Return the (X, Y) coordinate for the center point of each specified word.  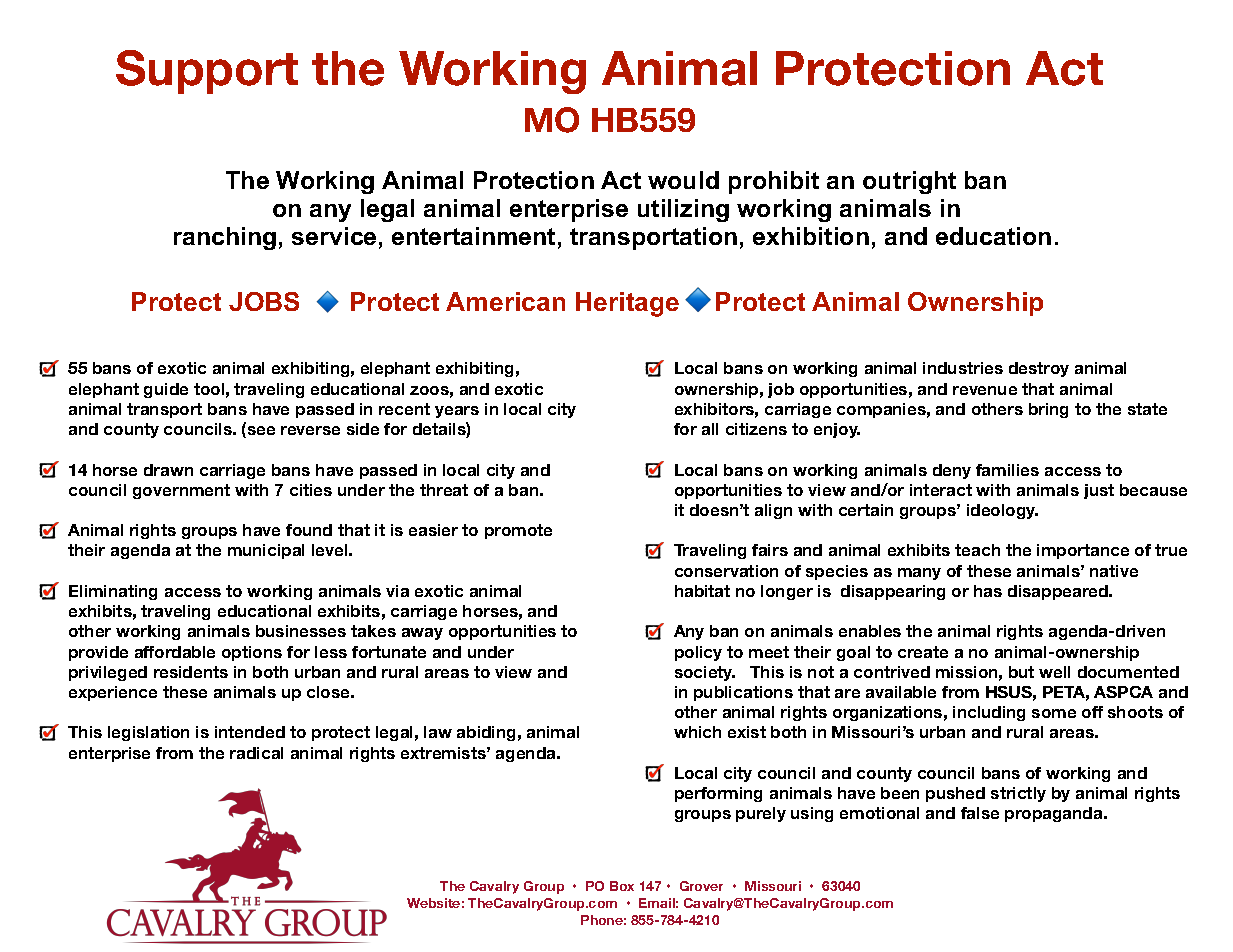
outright (909, 182)
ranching (225, 238)
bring (1048, 410)
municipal (266, 551)
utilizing (683, 210)
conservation (726, 571)
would (683, 180)
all (710, 429)
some (1054, 713)
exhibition (811, 236)
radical (256, 753)
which (697, 732)
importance (1083, 551)
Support (207, 72)
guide (166, 390)
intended (250, 732)
